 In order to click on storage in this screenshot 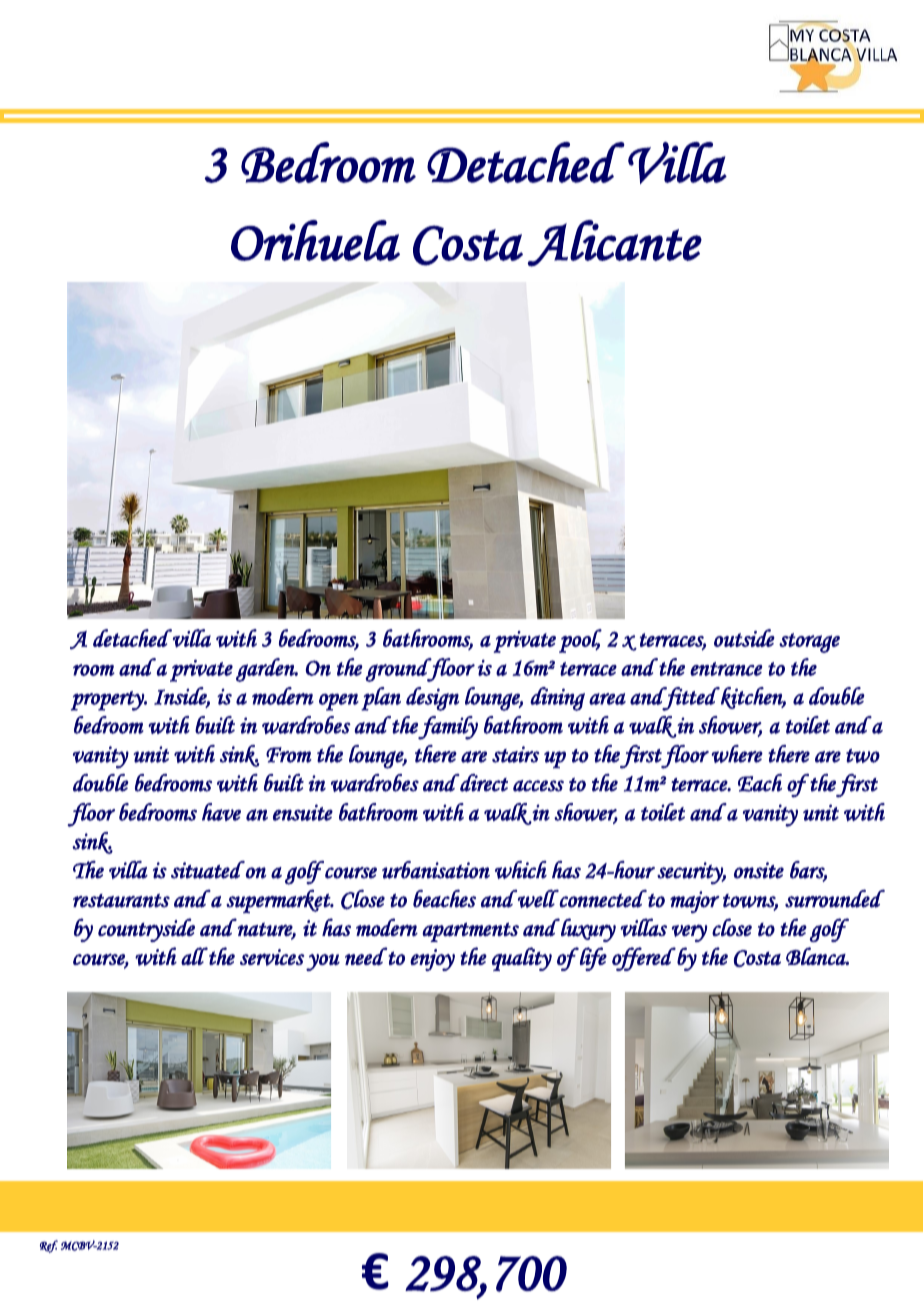, I will do `click(809, 643)`.
